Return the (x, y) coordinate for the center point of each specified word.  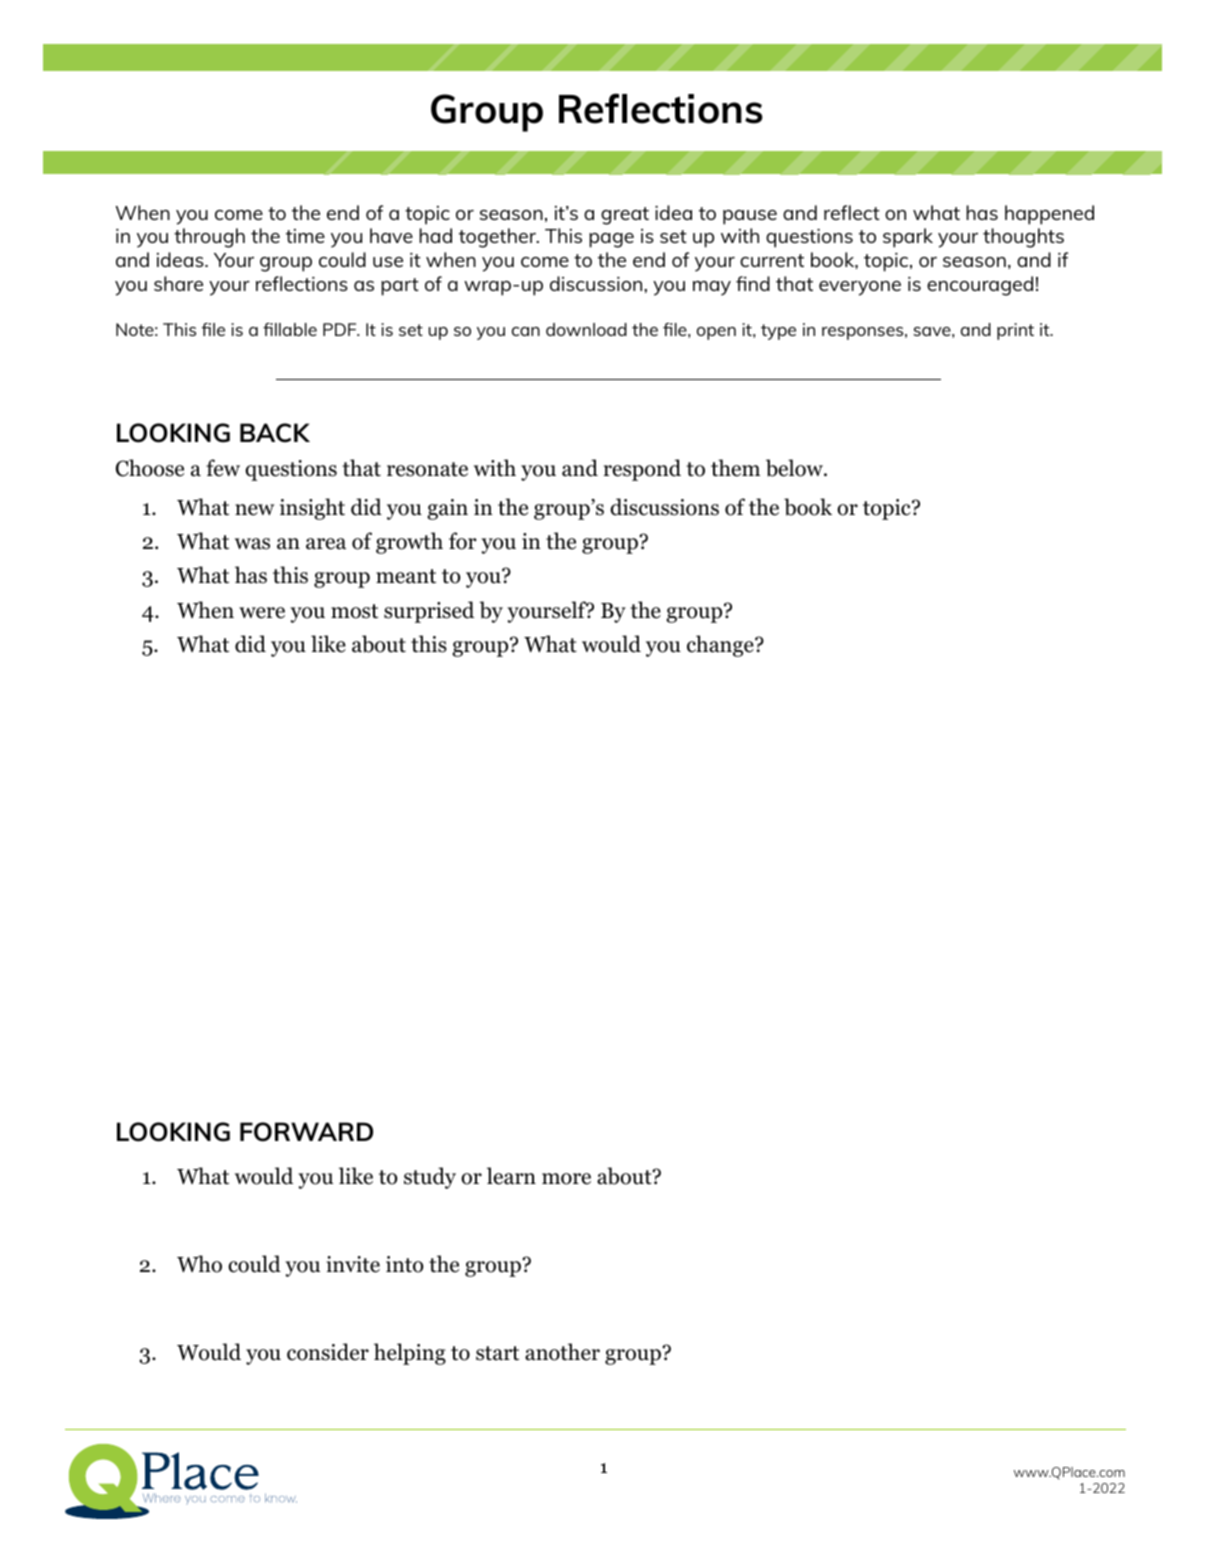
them (735, 468)
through (209, 238)
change (721, 646)
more (566, 1179)
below (795, 468)
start (497, 1353)
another (562, 1352)
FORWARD (306, 1132)
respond (642, 470)
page (611, 240)
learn (511, 1176)
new (254, 510)
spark (908, 238)
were (262, 613)
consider (328, 1352)
